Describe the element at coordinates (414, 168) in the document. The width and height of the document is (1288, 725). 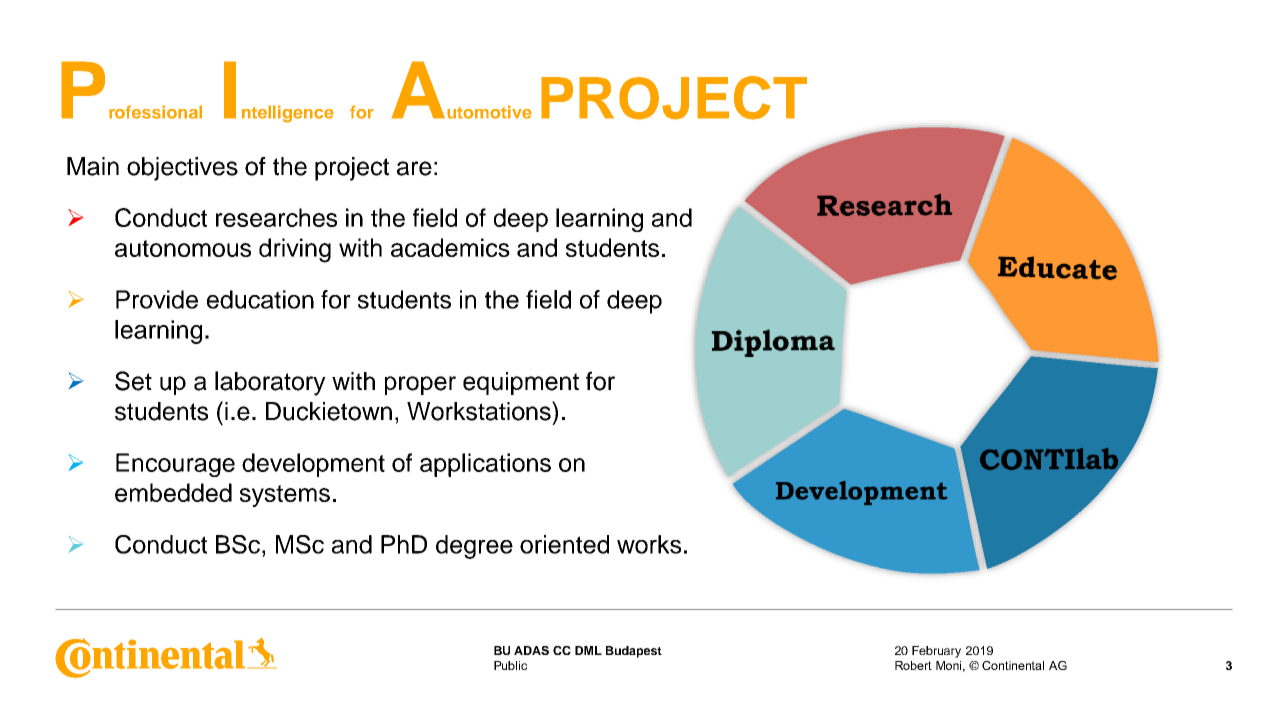
I see `are` at that location.
